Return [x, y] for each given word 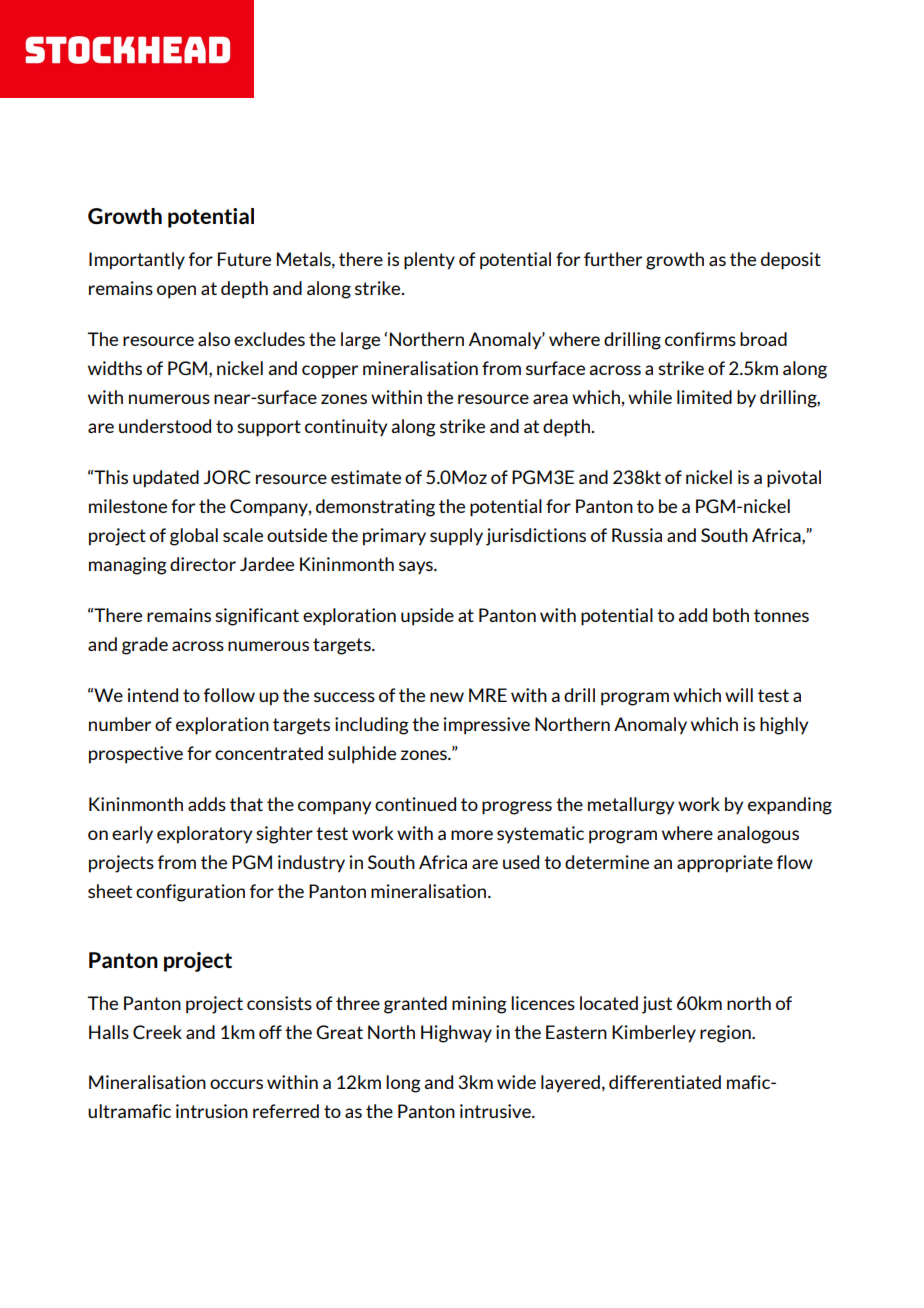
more [472, 835]
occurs [236, 1084]
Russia [637, 535]
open [176, 292]
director [203, 564]
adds [207, 804]
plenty [429, 261]
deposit [791, 261]
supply [456, 537]
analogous [758, 835]
